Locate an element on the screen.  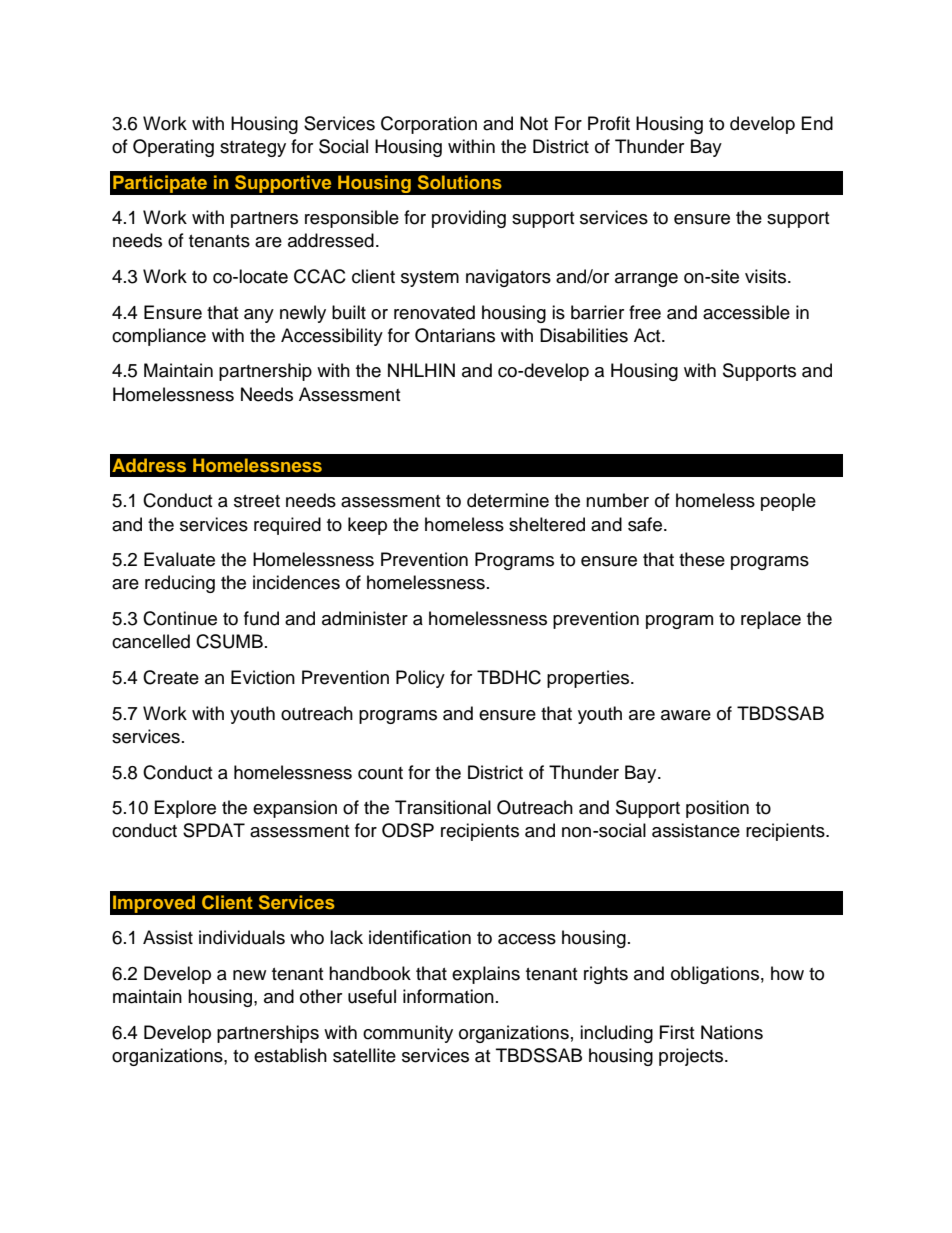
End is located at coordinates (817, 123).
